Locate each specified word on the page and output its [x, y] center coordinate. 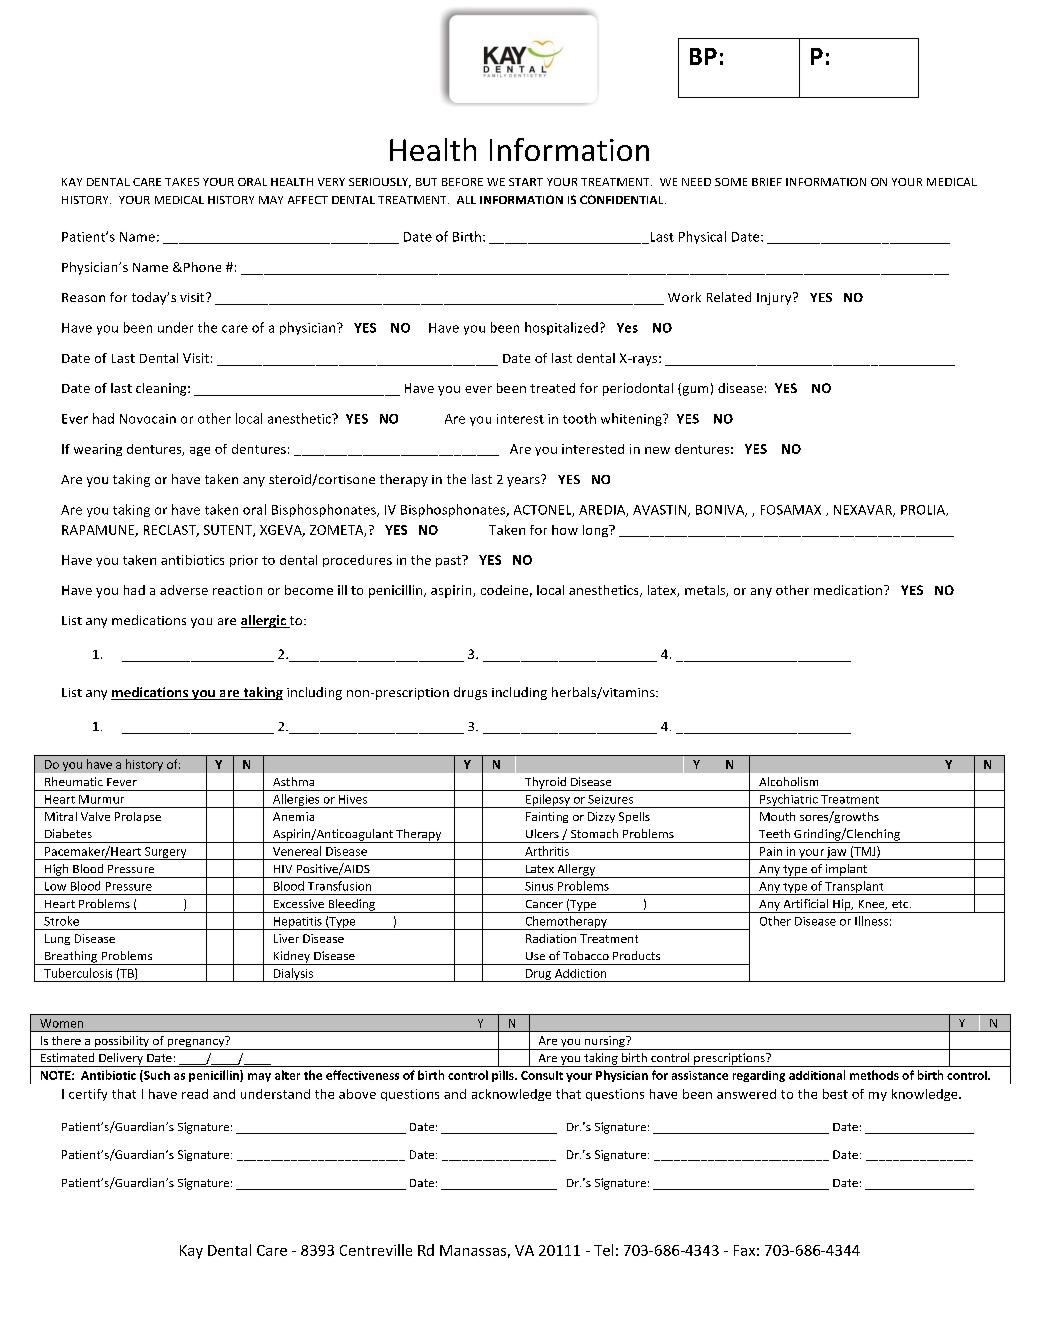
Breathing [71, 958]
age [200, 451]
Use [535, 956]
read [195, 1094]
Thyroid [545, 784]
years [524, 481]
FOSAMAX [791, 510]
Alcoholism [788, 781]
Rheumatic [74, 781]
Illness [871, 921]
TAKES [182, 182]
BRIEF [767, 182]
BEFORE [462, 182]
